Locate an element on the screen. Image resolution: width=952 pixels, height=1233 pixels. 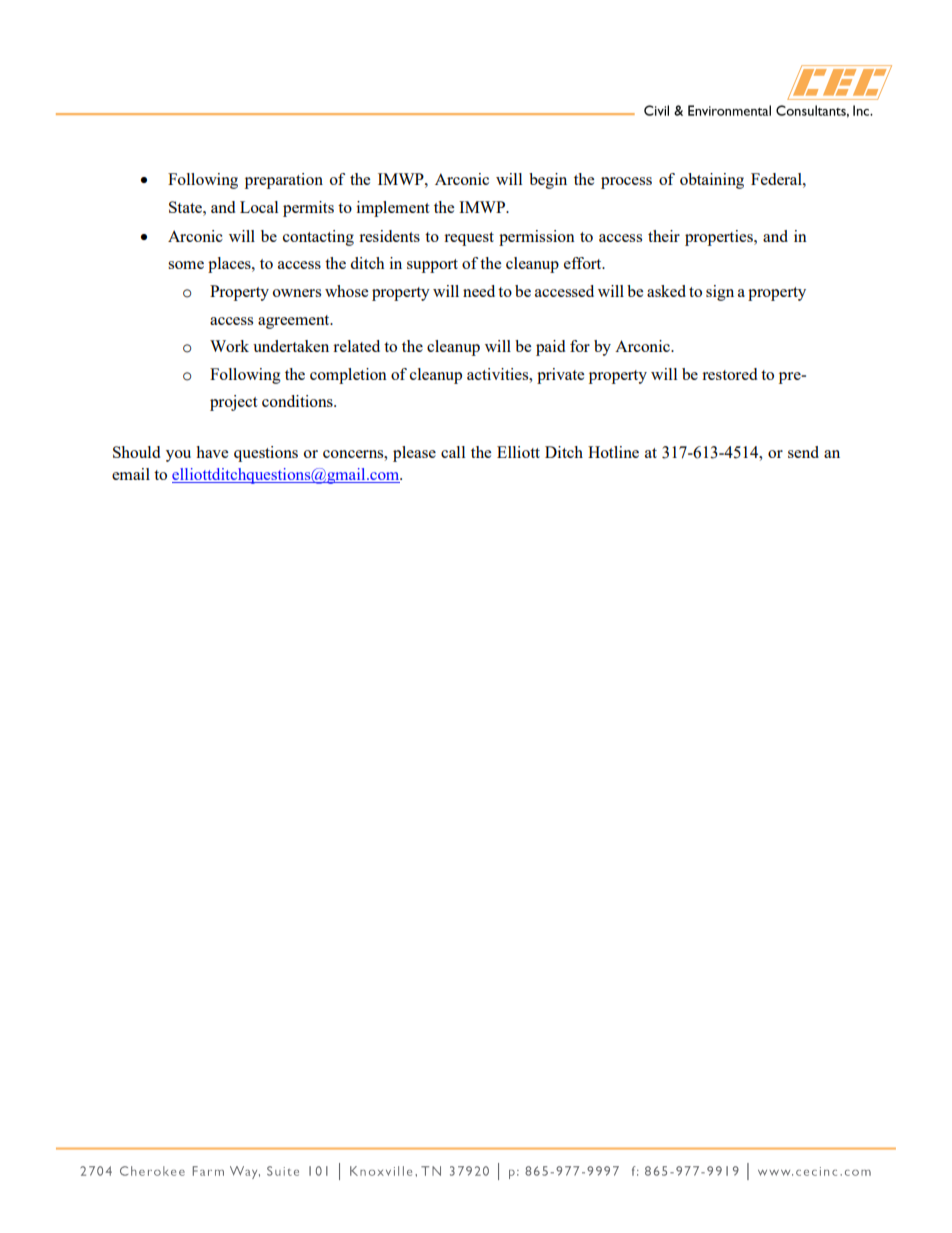
preparation is located at coordinates (284, 181).
